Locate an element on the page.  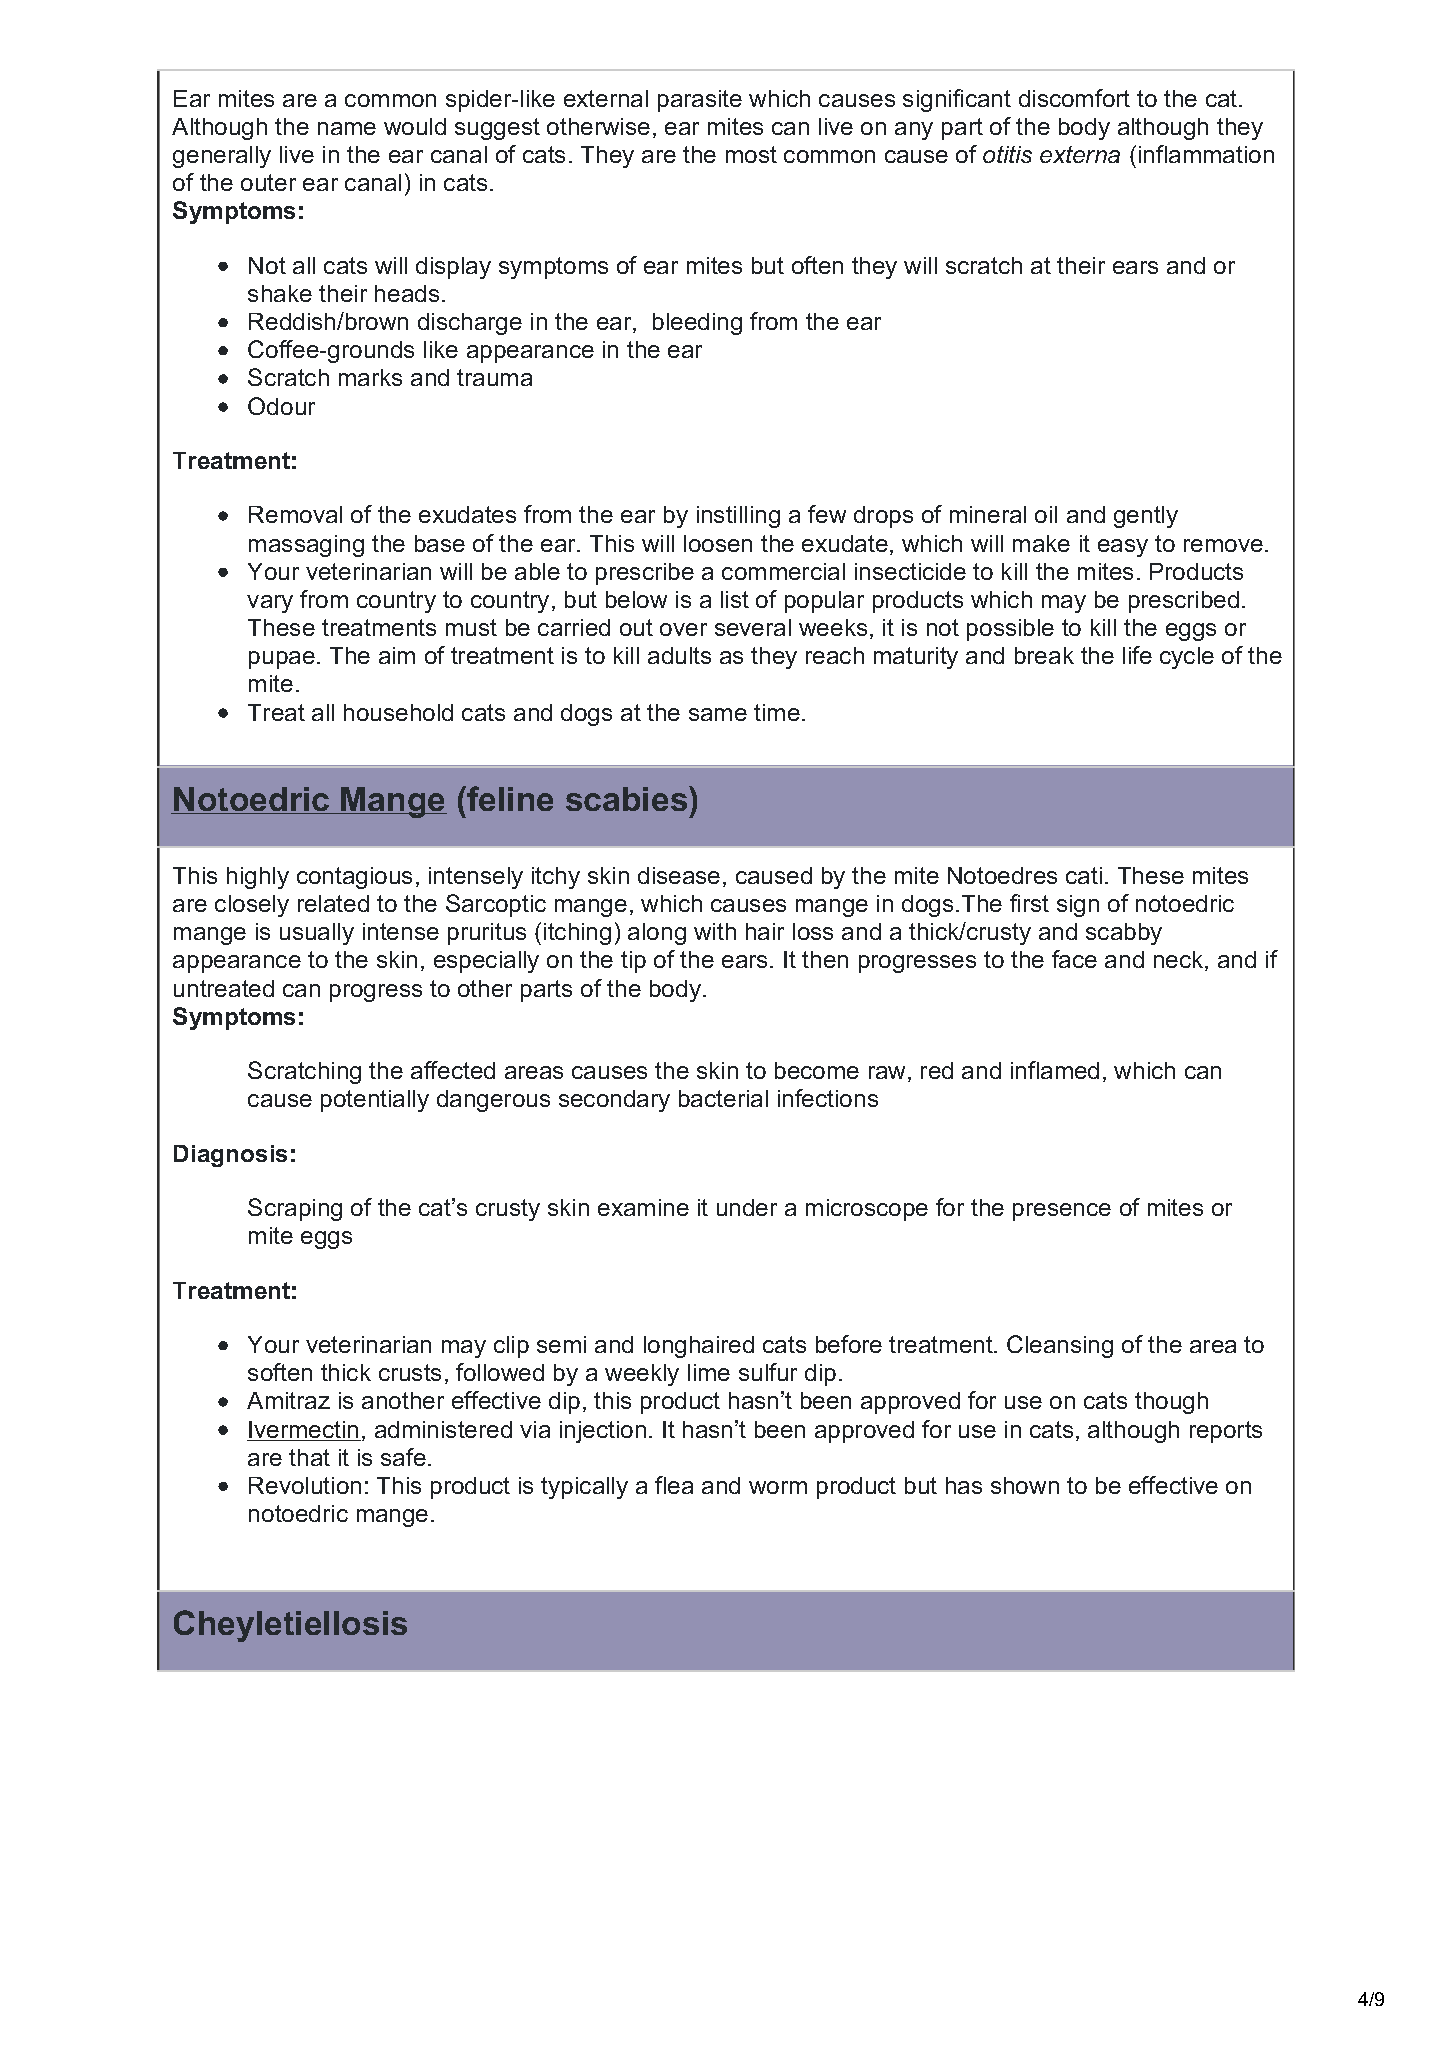
scabies is located at coordinates (626, 799).
